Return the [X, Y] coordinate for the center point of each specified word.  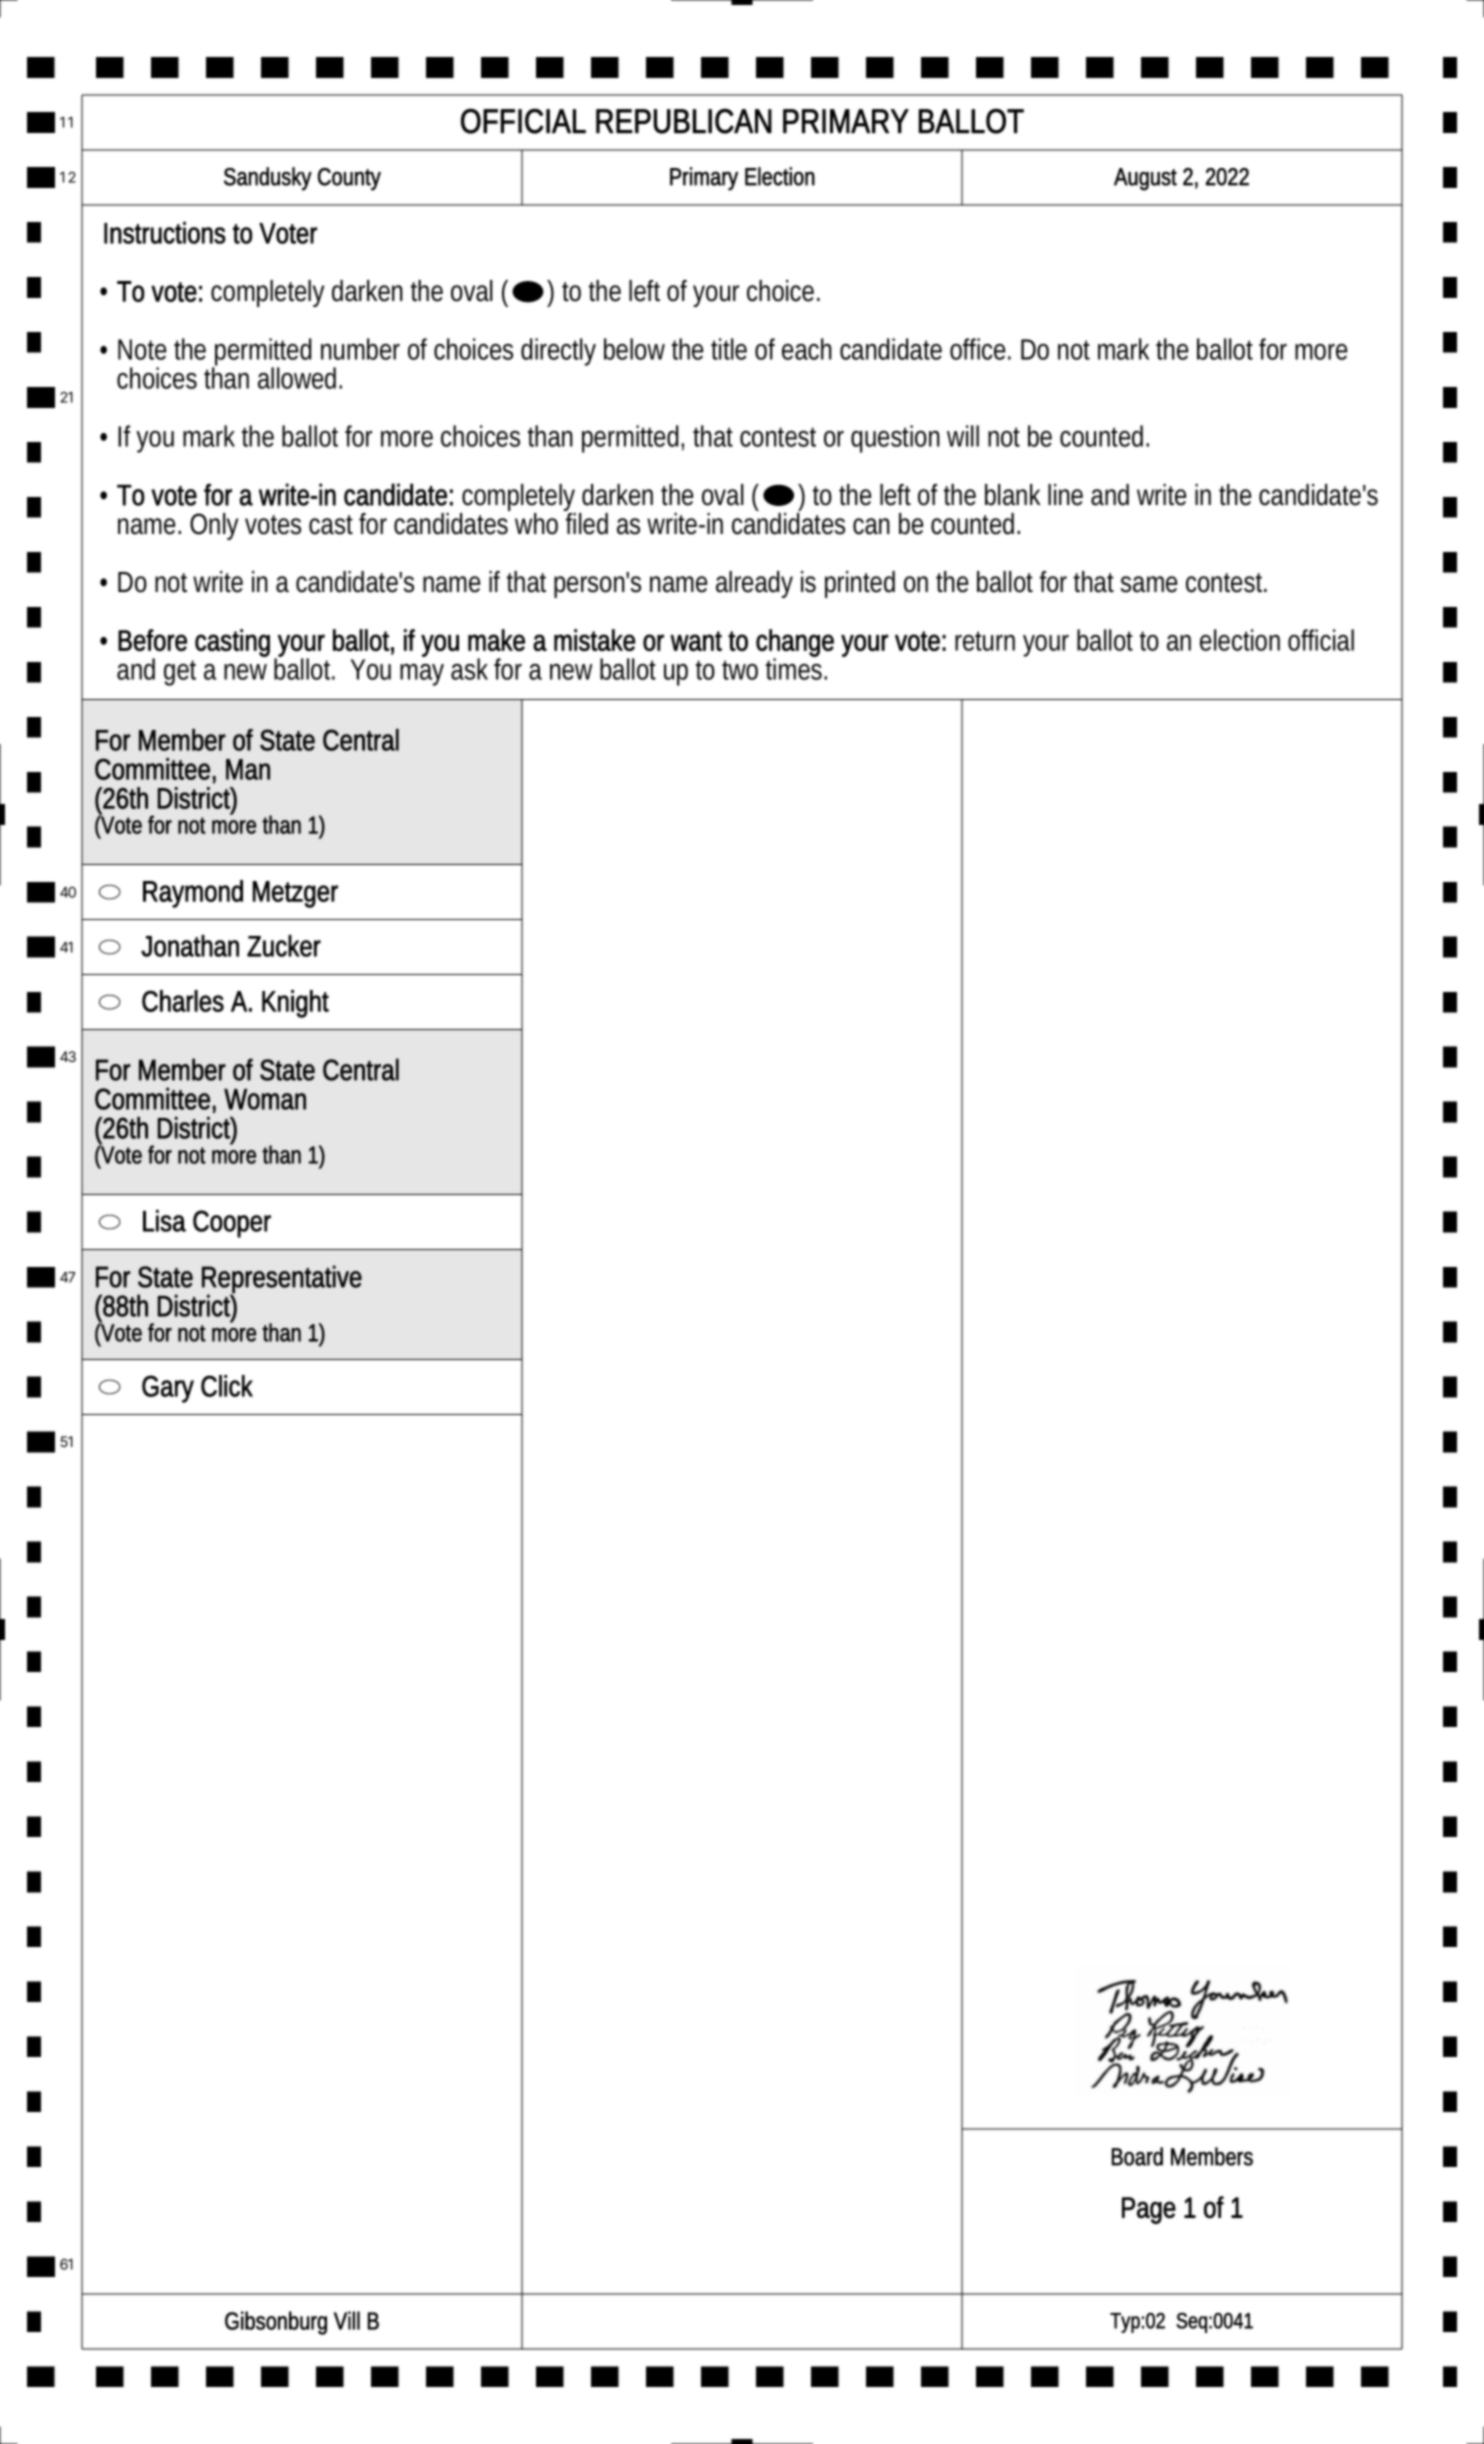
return [985, 641]
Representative [282, 1280]
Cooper [232, 1224]
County [349, 179]
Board [1137, 2156]
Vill [347, 2320]
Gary [168, 1389]
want [696, 641]
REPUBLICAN [684, 121]
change [795, 644]
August [1145, 179]
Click [227, 1386]
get [180, 673]
